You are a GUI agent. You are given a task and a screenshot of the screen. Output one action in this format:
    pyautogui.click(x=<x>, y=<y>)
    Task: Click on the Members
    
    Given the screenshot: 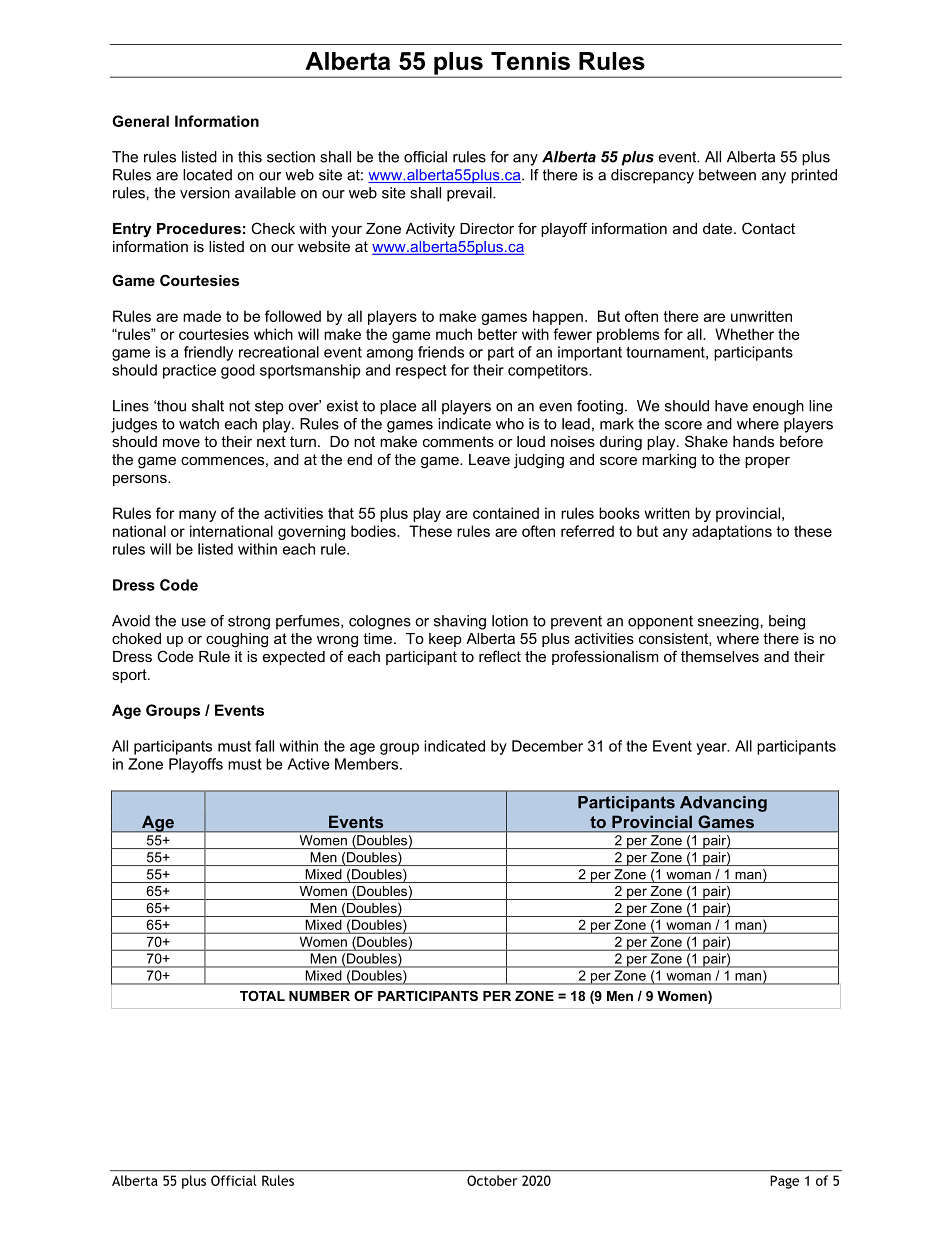 What is the action you would take?
    pyautogui.click(x=368, y=764)
